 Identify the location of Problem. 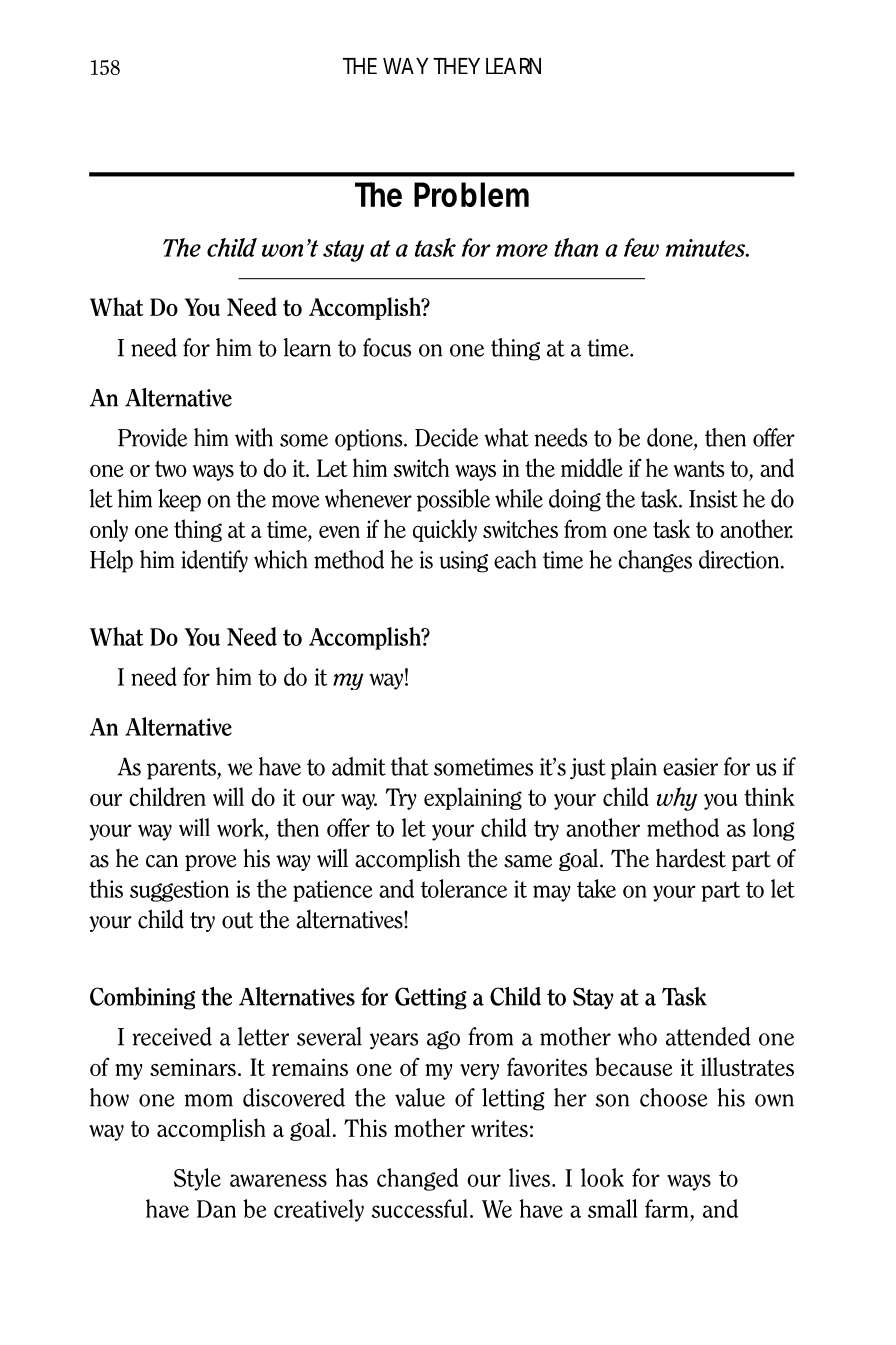
(471, 194).
